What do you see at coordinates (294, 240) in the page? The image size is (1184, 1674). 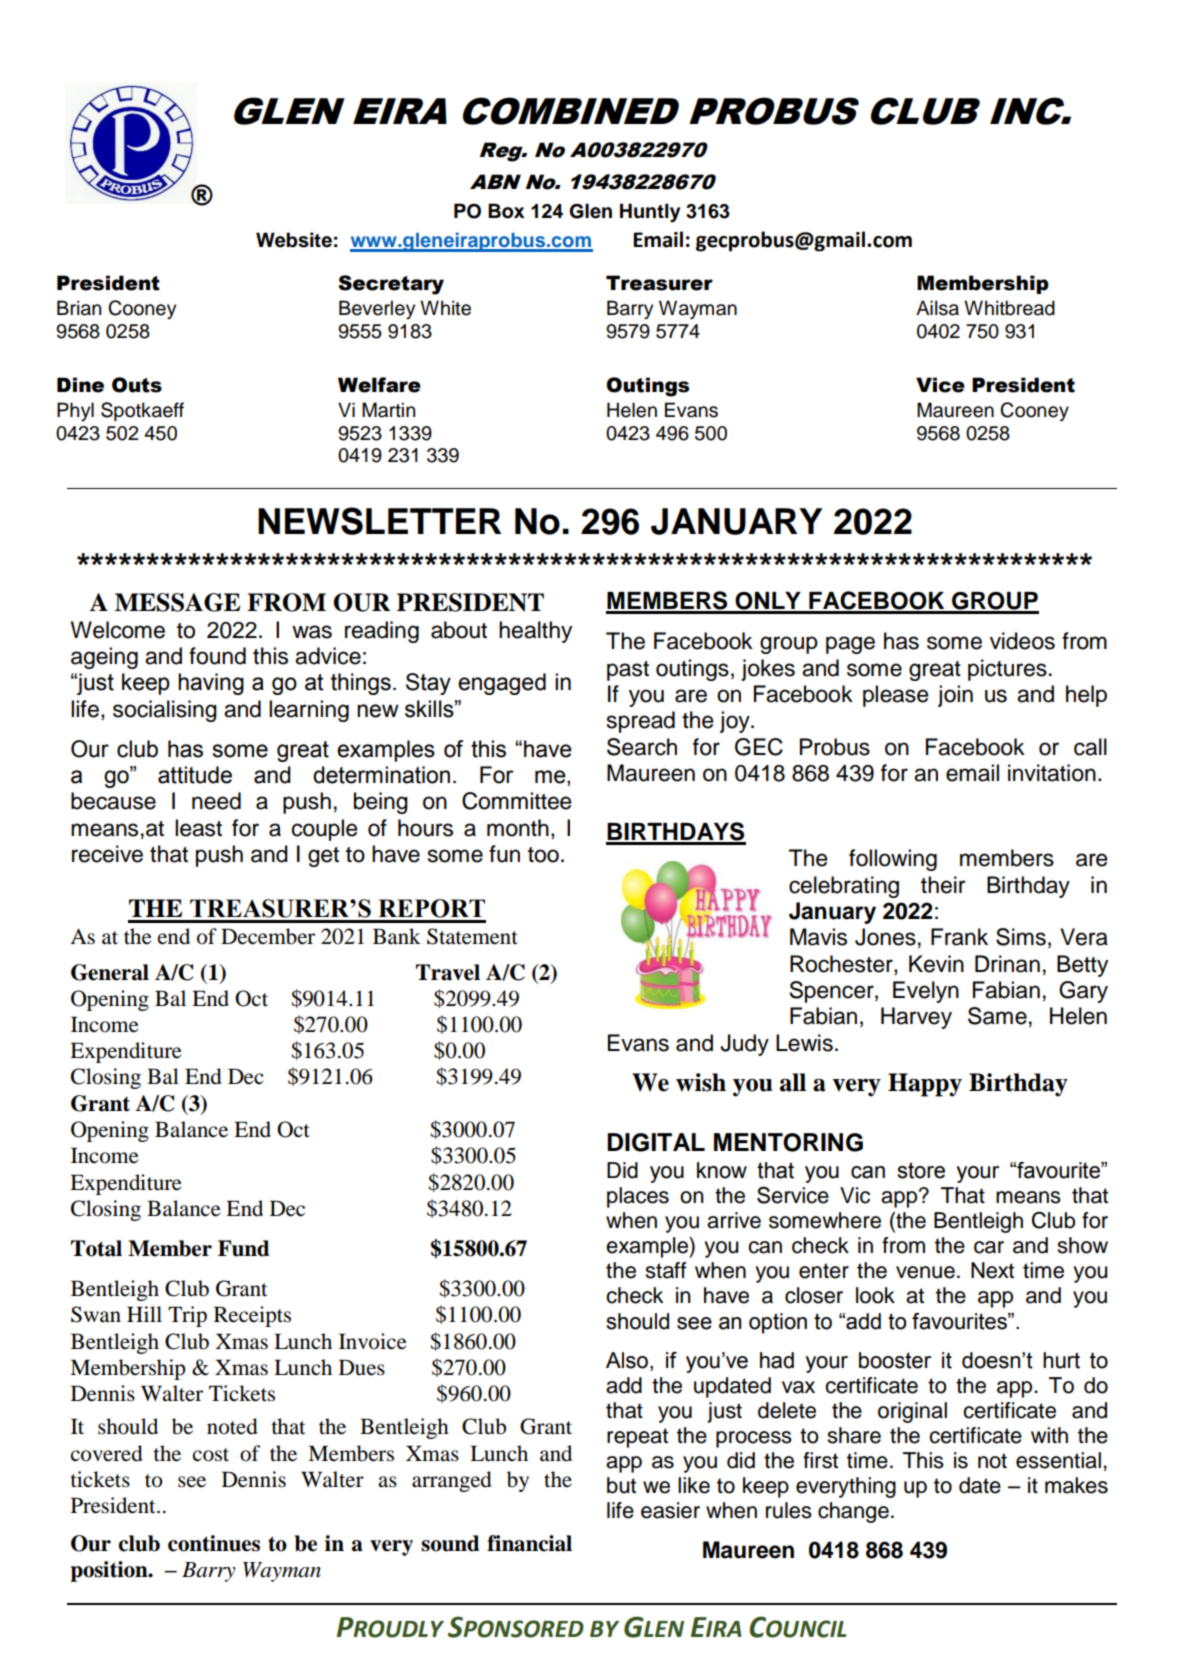 I see `Website` at bounding box center [294, 240].
